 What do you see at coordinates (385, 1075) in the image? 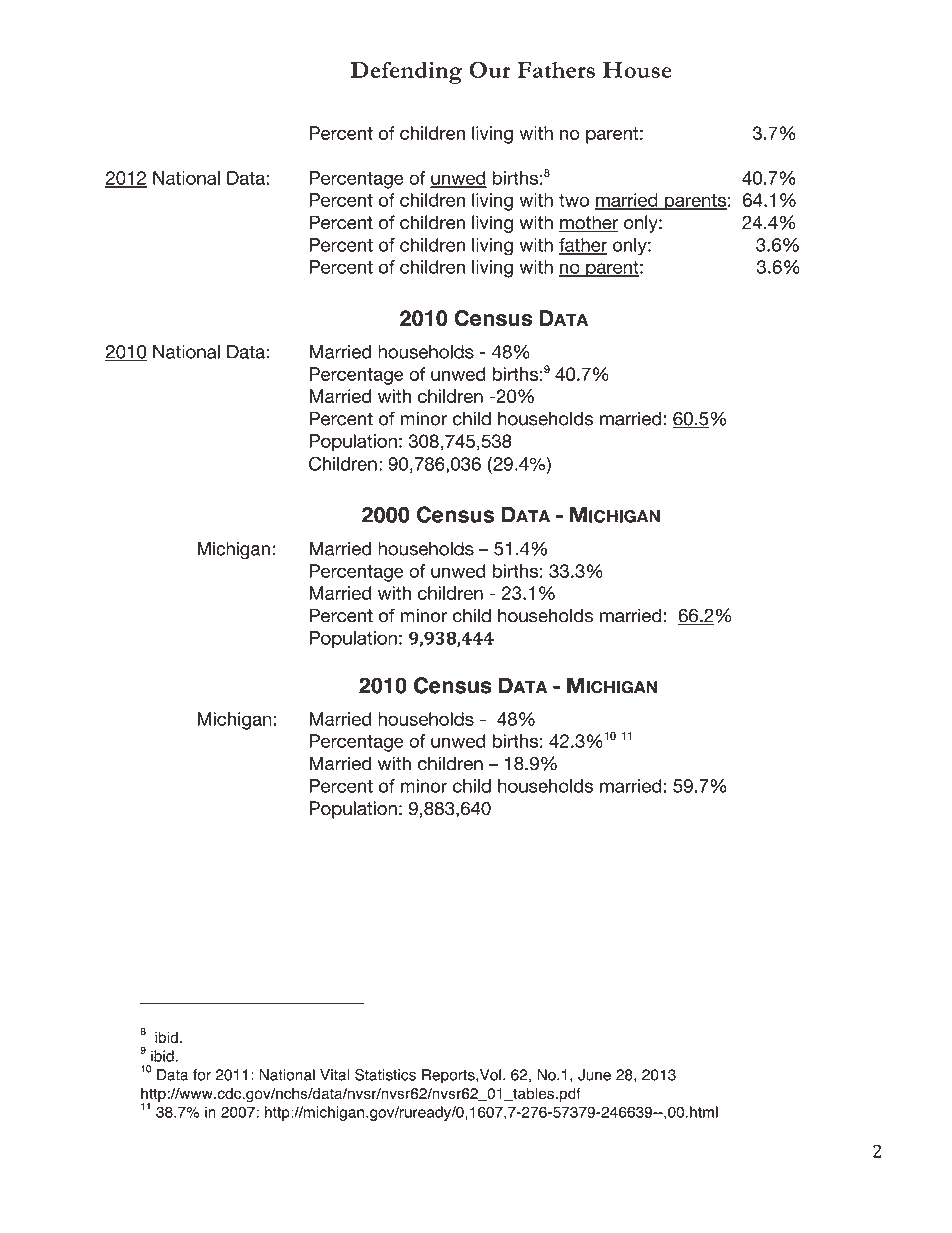
I see `Statistics` at bounding box center [385, 1075].
